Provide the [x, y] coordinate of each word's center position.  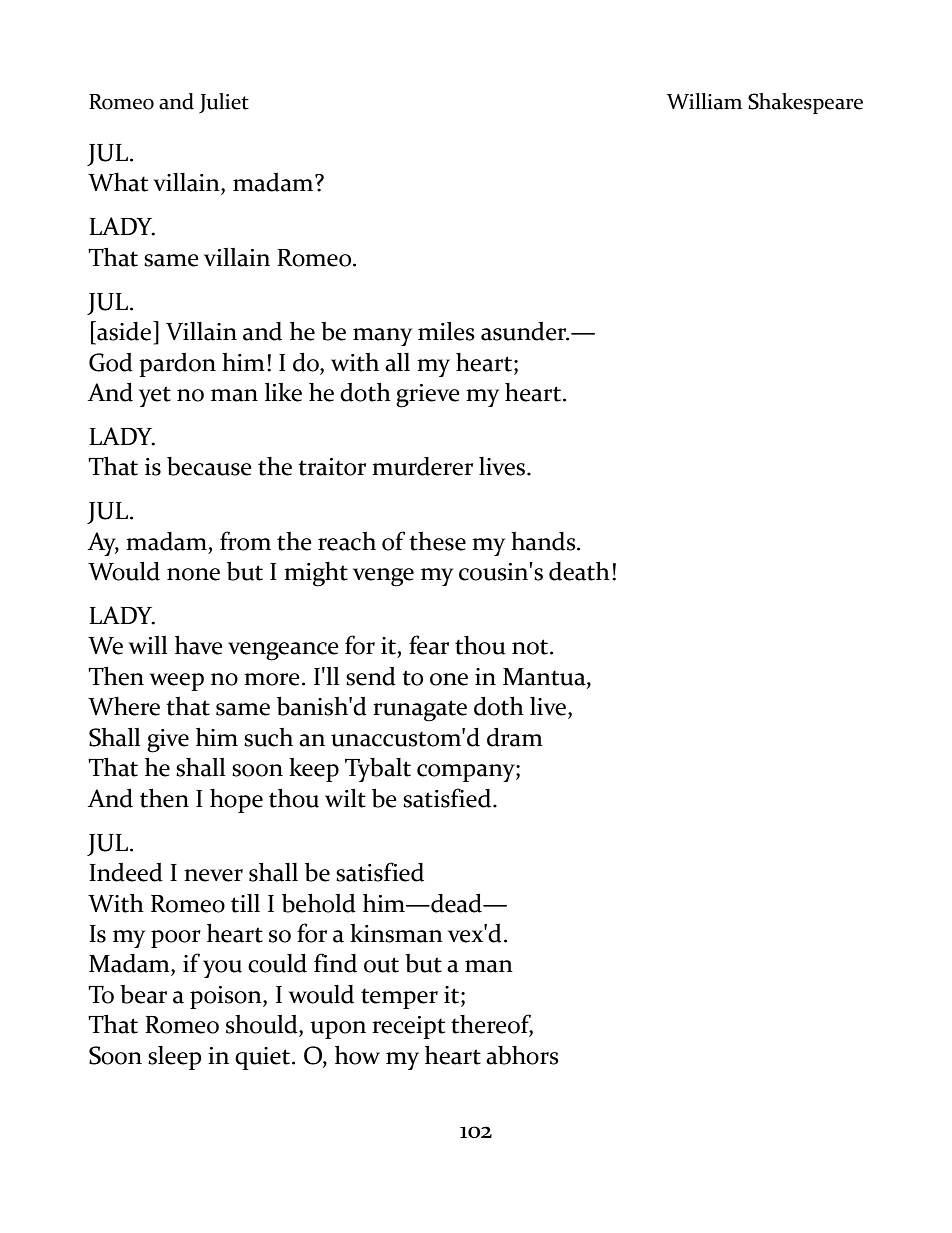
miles [446, 331]
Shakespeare [805, 103]
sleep [175, 1058]
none [193, 574]
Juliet [224, 103]
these [437, 541]
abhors [522, 1055]
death [579, 571]
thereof [492, 1025]
